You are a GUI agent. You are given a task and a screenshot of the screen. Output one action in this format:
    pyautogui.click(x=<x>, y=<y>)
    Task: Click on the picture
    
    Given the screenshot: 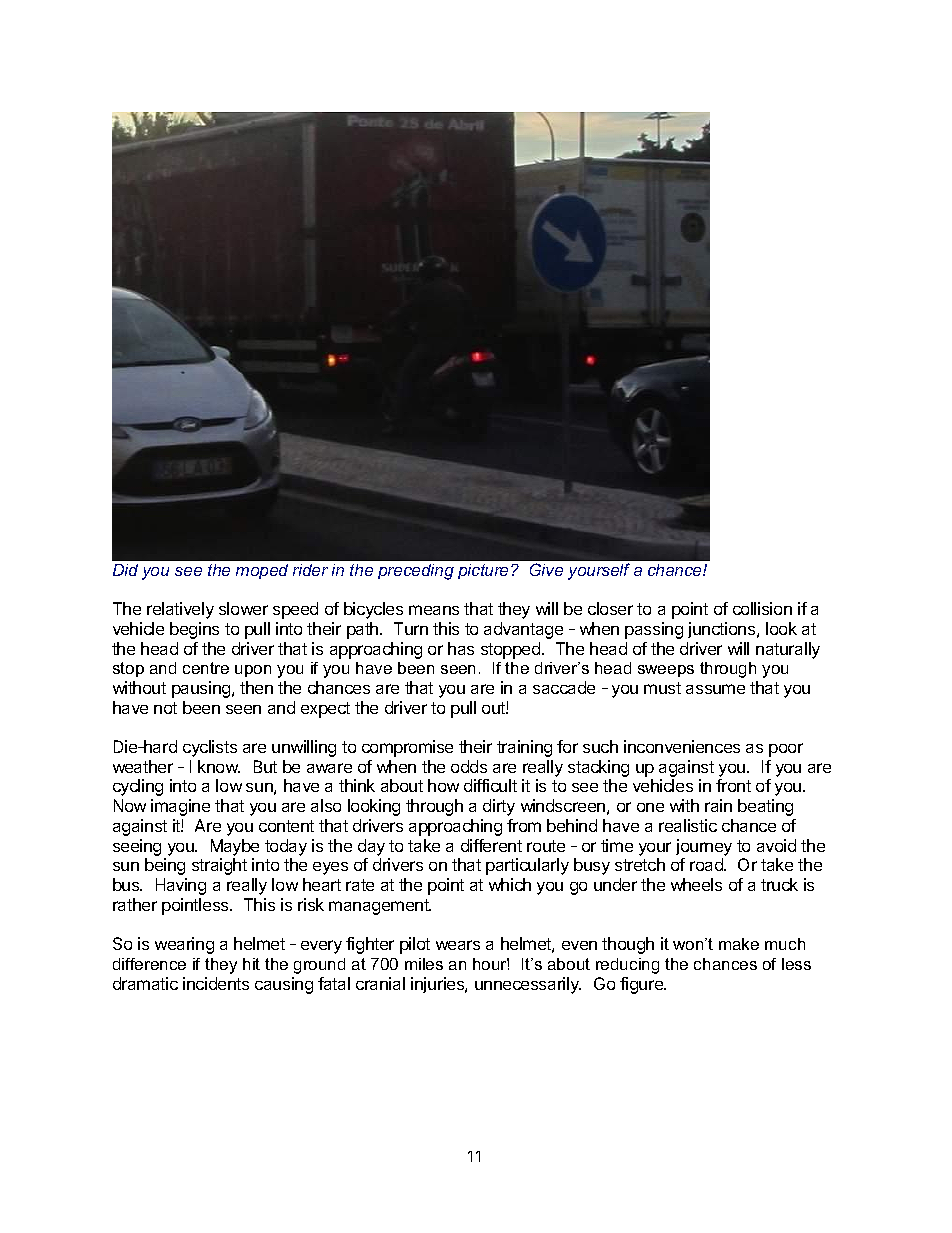 What is the action you would take?
    pyautogui.click(x=485, y=571)
